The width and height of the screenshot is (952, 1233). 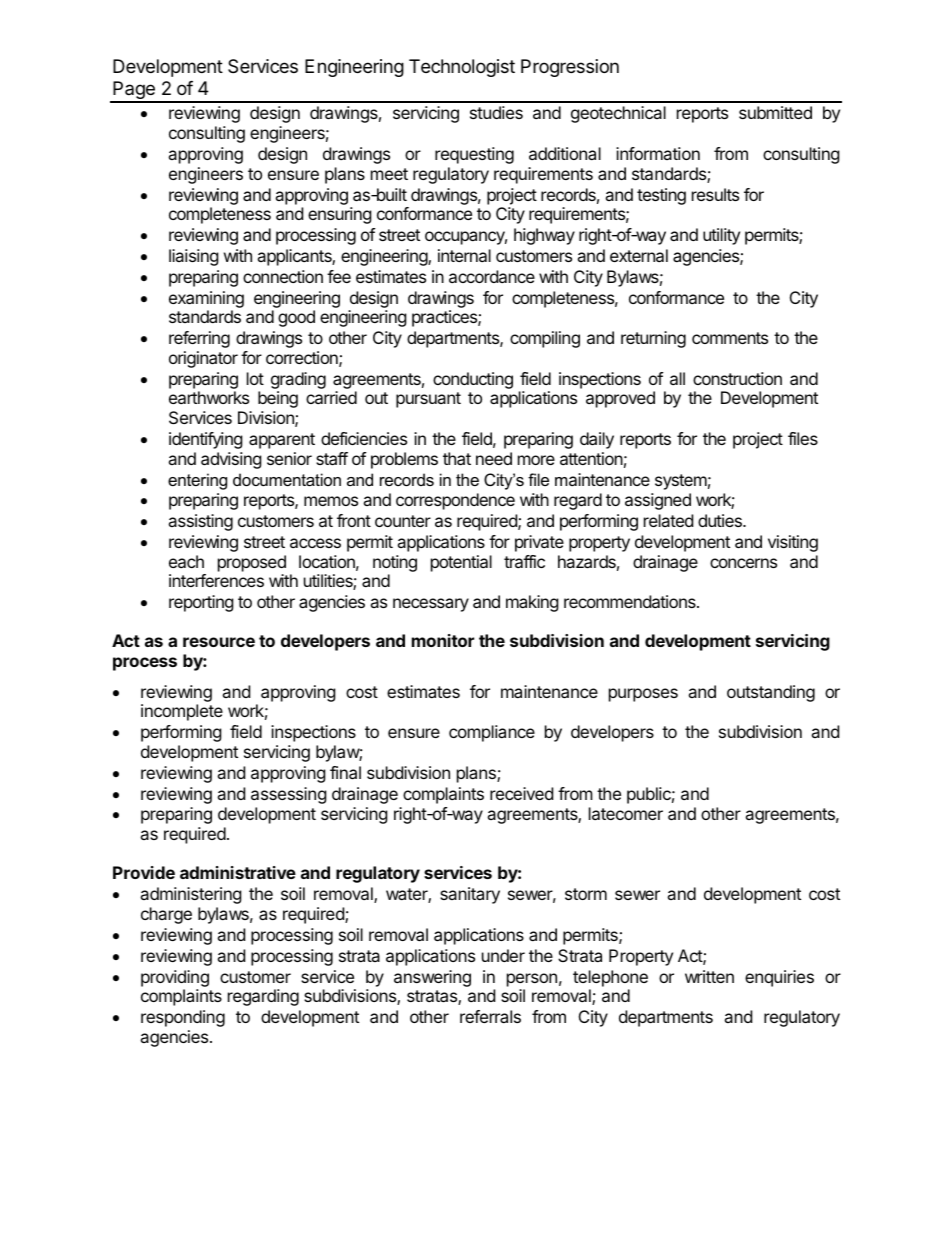 I want to click on submitted, so click(x=775, y=112).
